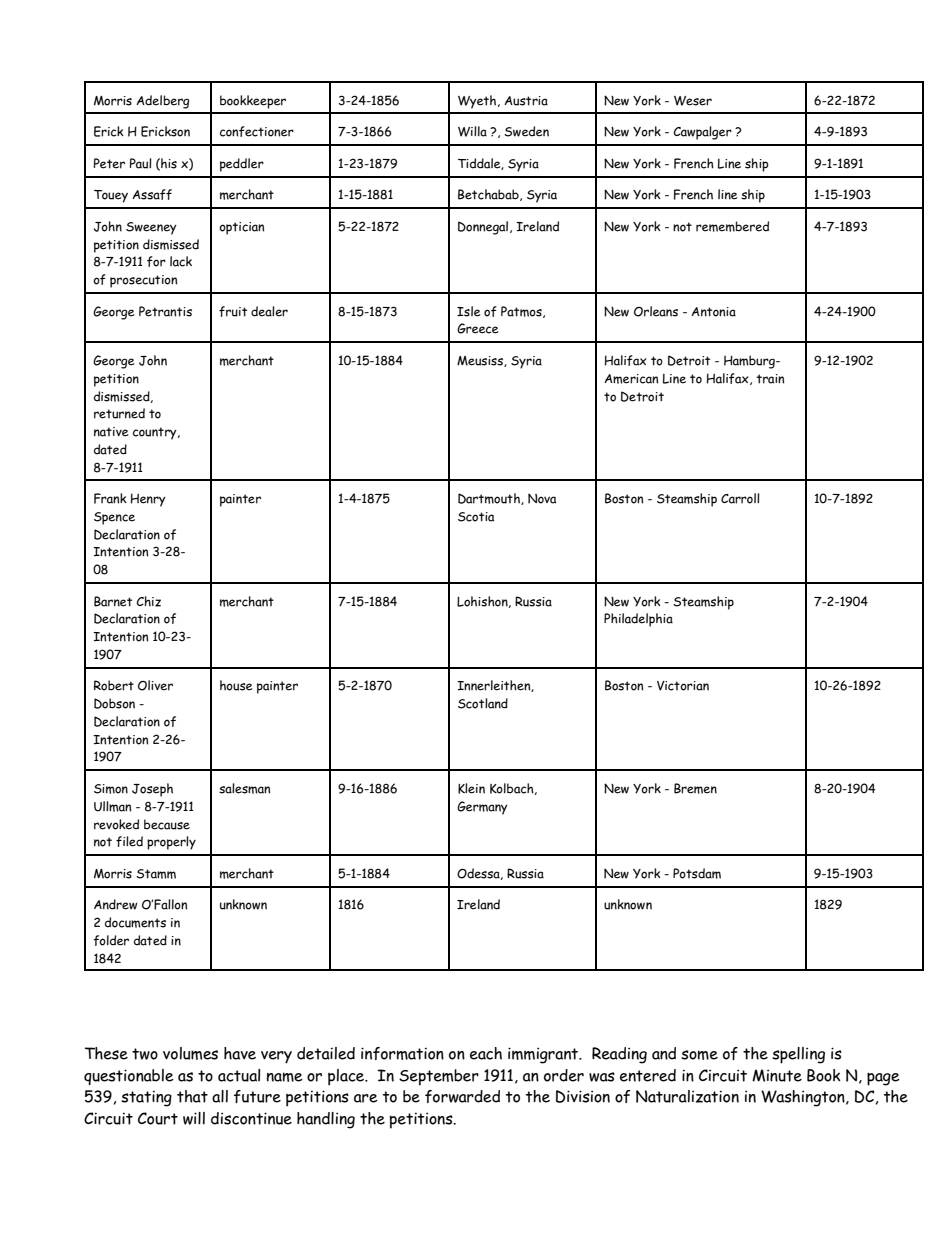 The height and width of the screenshot is (1233, 952). What do you see at coordinates (526, 131) in the screenshot?
I see `Sweden` at bounding box center [526, 131].
